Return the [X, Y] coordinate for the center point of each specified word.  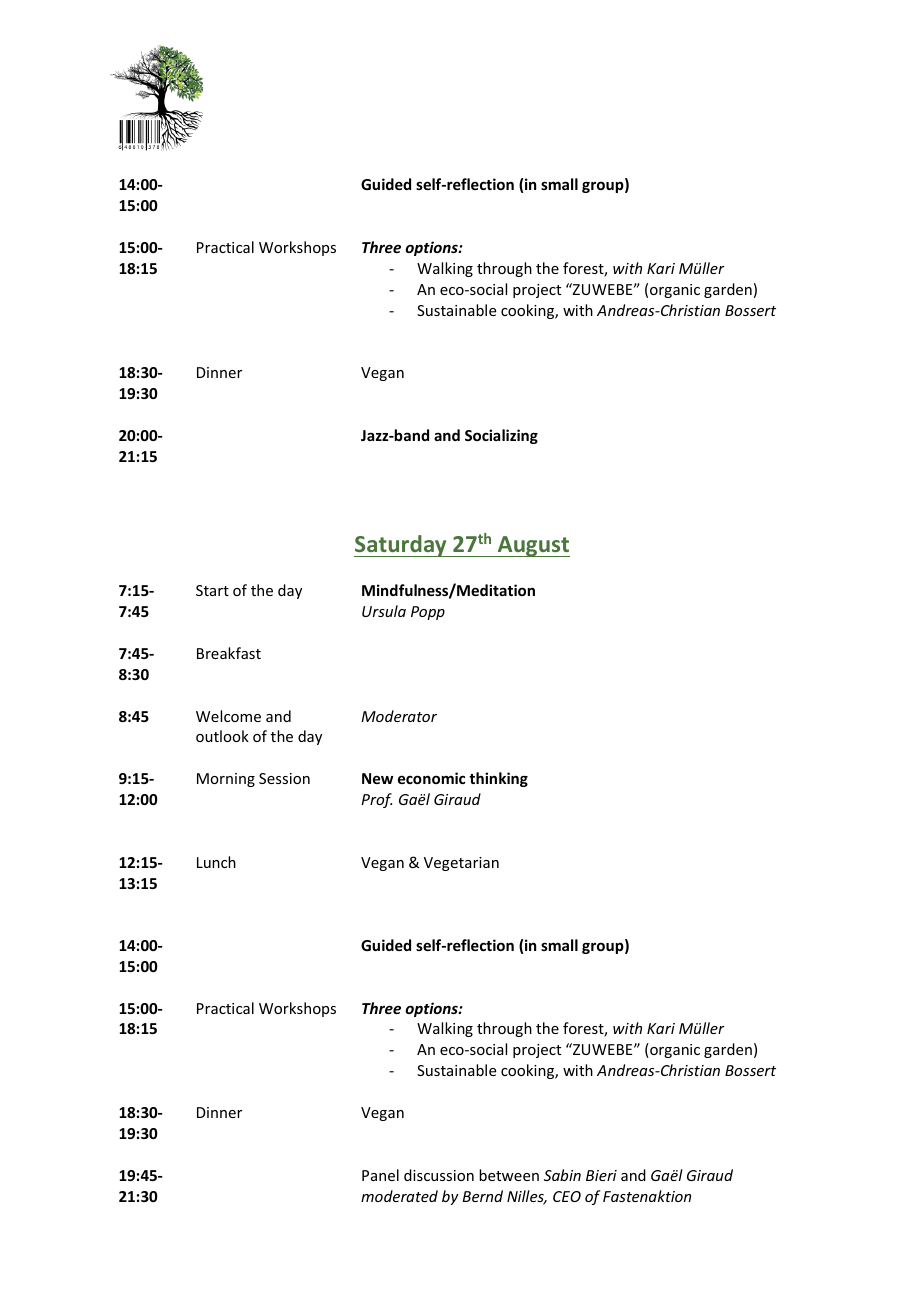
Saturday [401, 546]
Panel [380, 1175]
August [532, 546]
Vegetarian [461, 864]
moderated [399, 1196]
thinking [498, 779]
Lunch [216, 862]
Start [212, 590]
